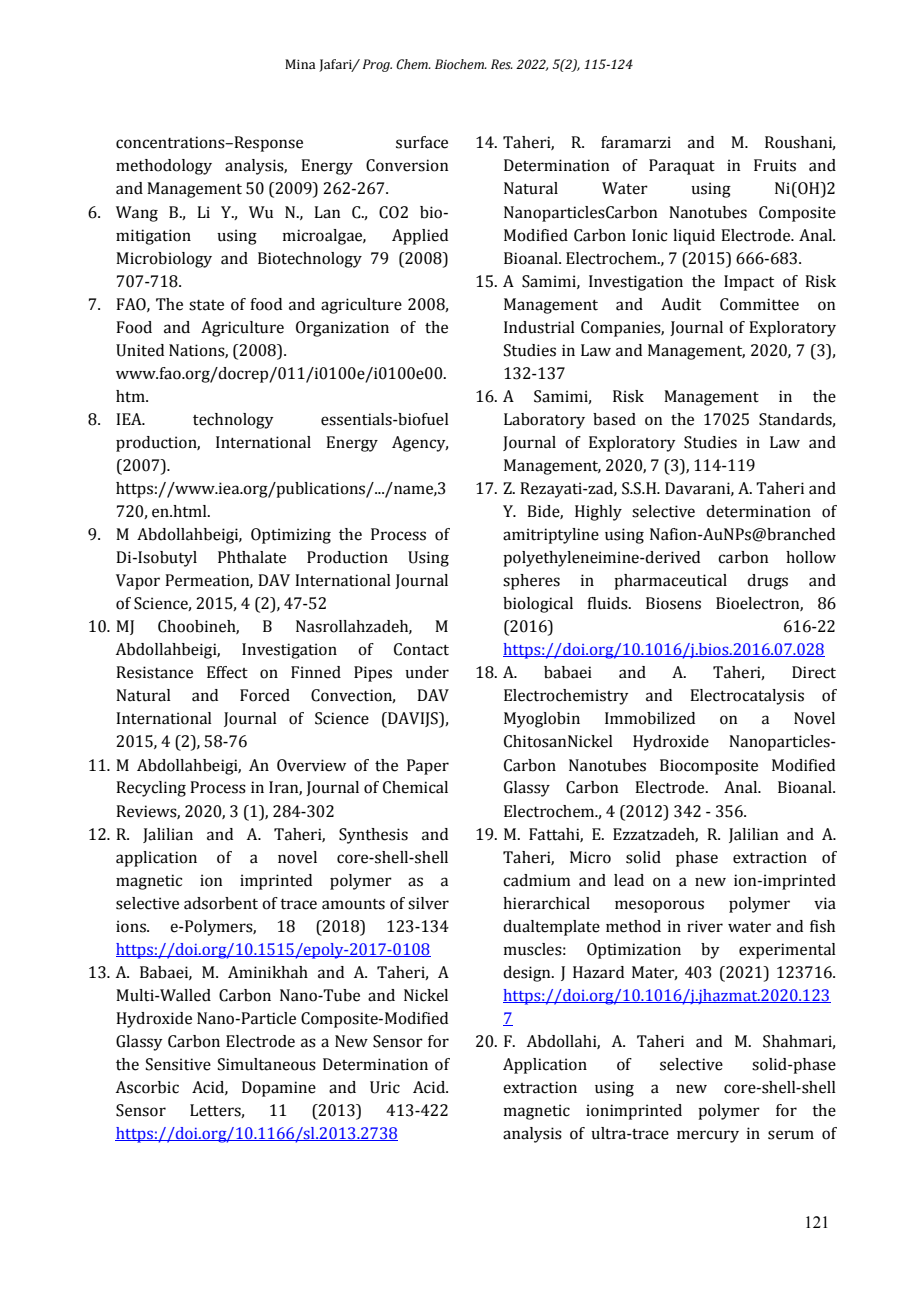 This document has width=924, height=1308. Describe the element at coordinates (775, 165) in the document. I see `Fruits` at that location.
